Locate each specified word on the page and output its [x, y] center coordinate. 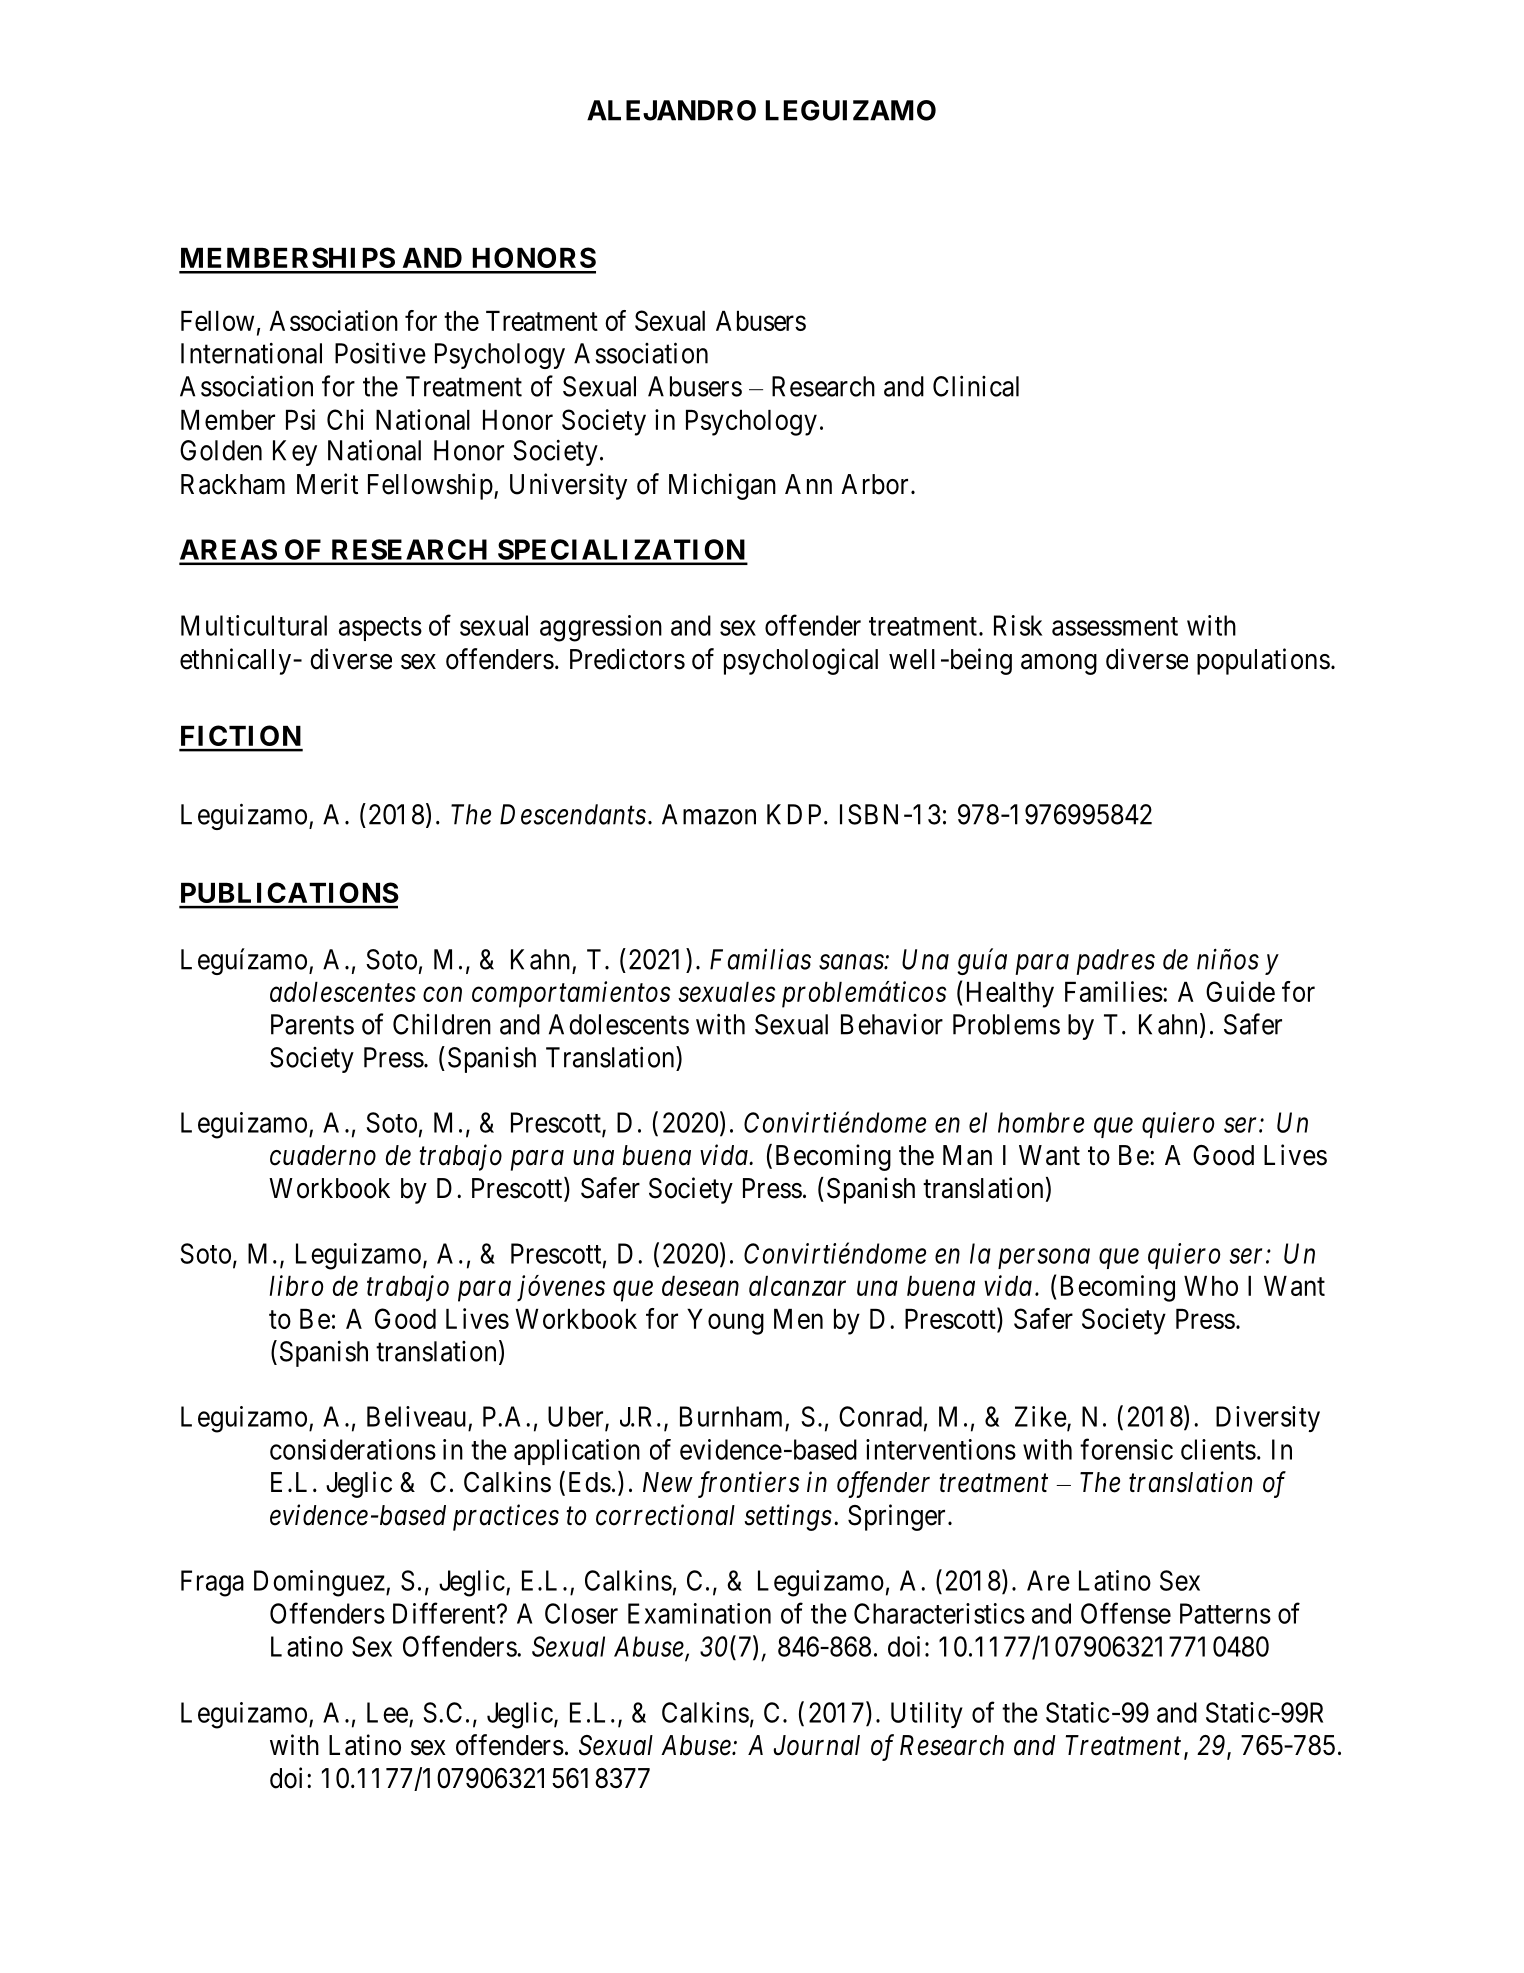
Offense [1126, 1613]
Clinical [976, 386]
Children [442, 1024]
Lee [387, 1712]
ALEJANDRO [671, 110]
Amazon [709, 814]
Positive [380, 353]
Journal [816, 1745]
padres [1115, 962]
